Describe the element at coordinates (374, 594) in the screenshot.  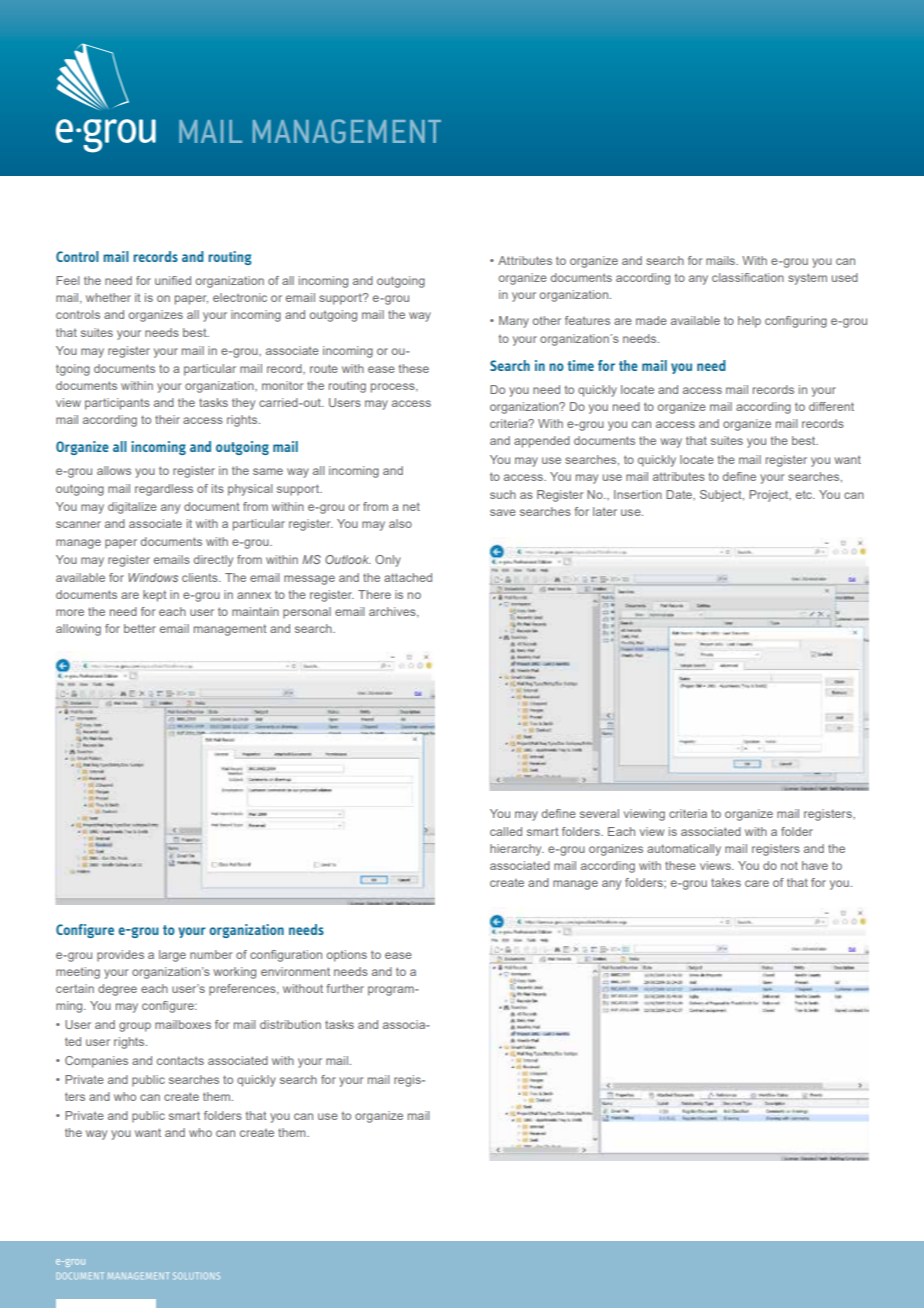
I see `There` at that location.
